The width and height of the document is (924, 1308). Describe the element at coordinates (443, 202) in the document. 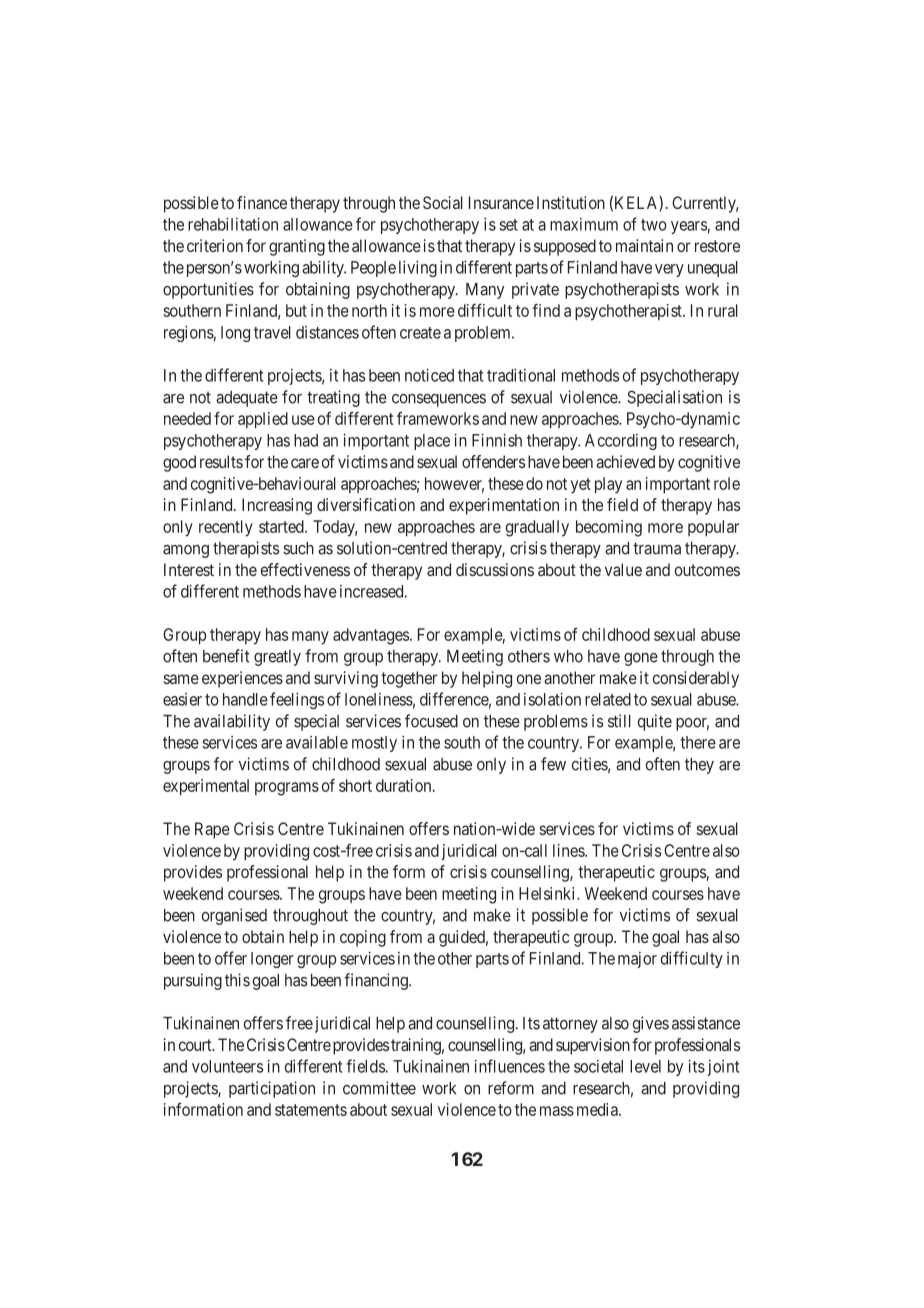

I see `Social` at that location.
